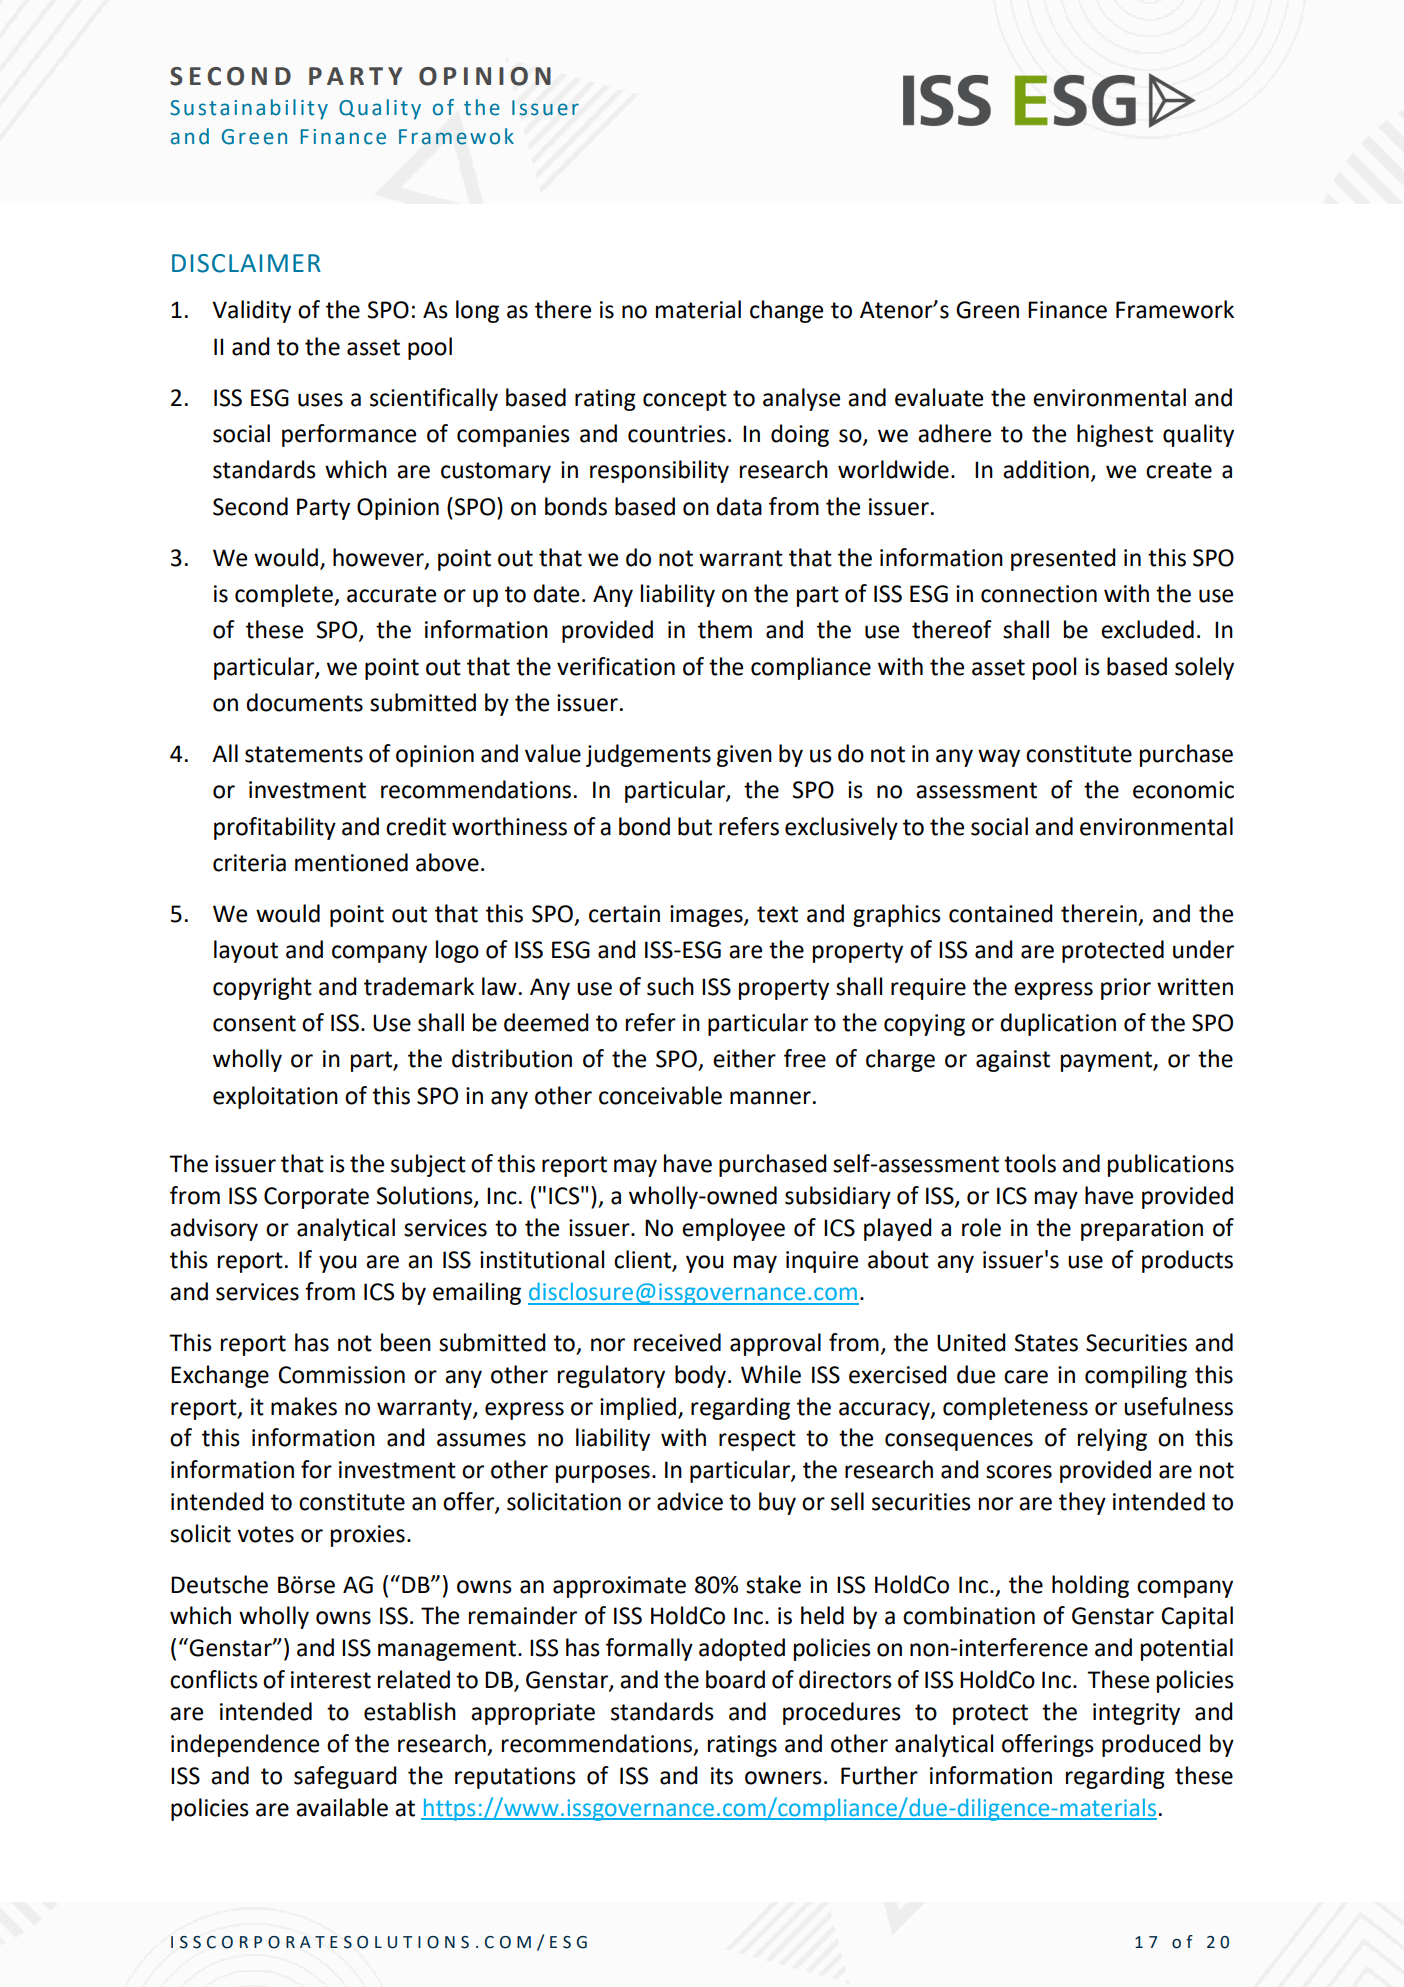 Image resolution: width=1404 pixels, height=1987 pixels. What do you see at coordinates (1082, 1503) in the screenshot?
I see `they` at bounding box center [1082, 1503].
